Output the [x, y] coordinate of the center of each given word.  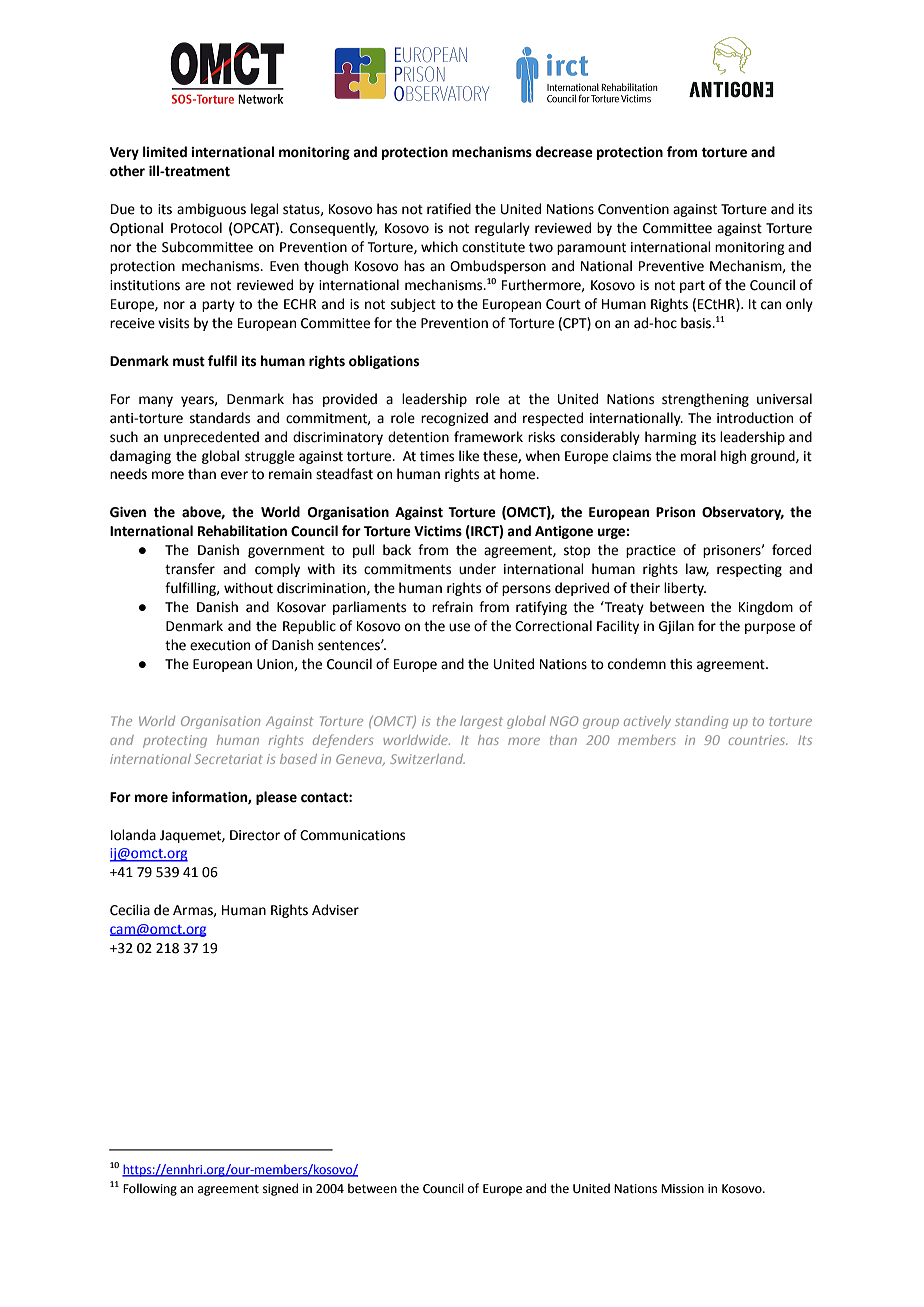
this [681, 664]
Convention [633, 209]
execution [220, 645]
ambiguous [211, 210]
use [459, 627]
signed [280, 1189]
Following [150, 1189]
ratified [449, 209]
